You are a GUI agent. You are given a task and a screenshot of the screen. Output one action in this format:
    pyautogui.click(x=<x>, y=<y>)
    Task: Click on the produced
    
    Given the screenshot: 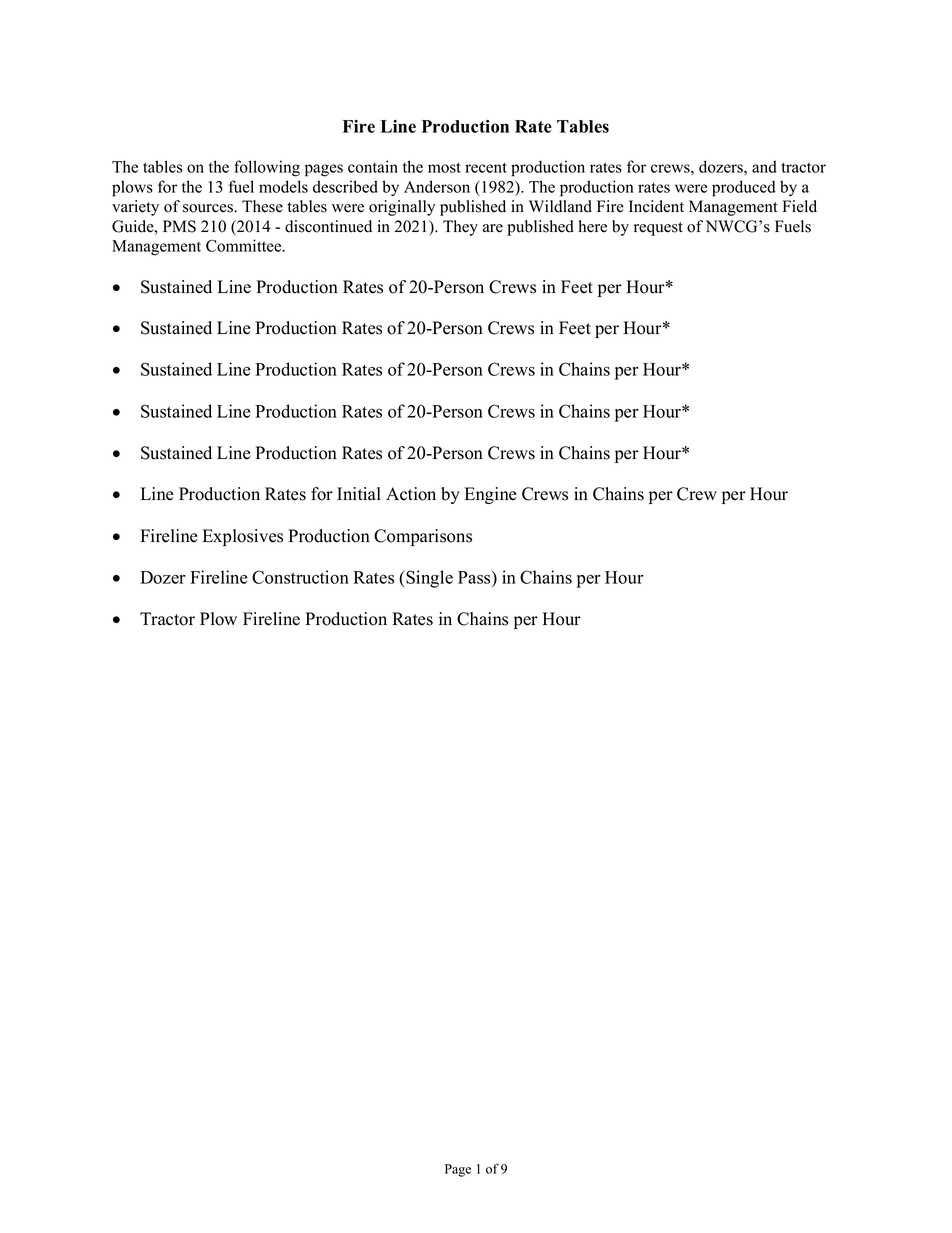 What is the action you would take?
    pyautogui.click(x=744, y=188)
